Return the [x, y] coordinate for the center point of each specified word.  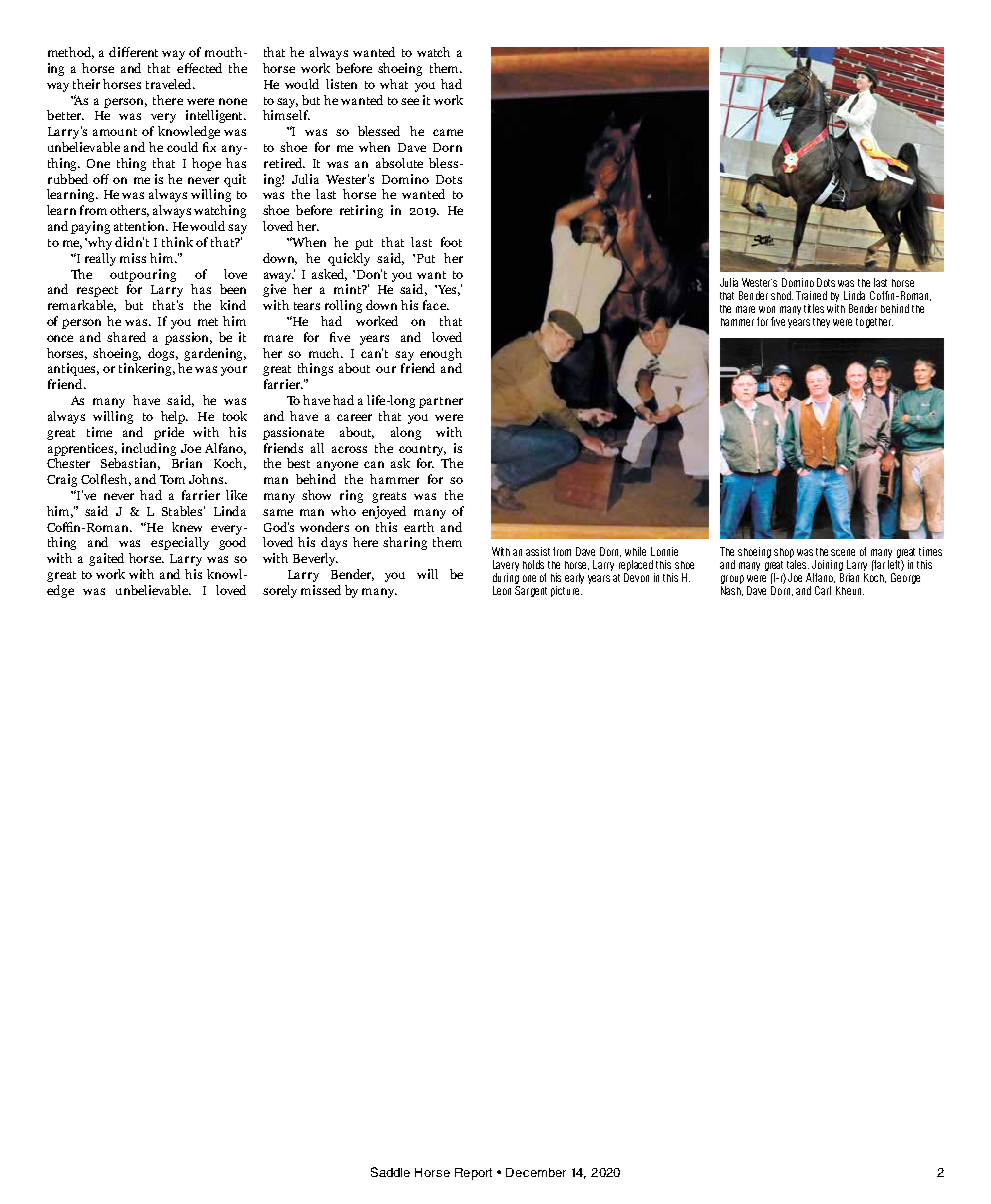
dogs [163, 354]
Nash [732, 591]
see [410, 101]
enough [441, 354]
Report [473, 1174]
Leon [502, 590]
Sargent [531, 590]
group [732, 579]
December [536, 1172]
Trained [811, 295]
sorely [280, 591]
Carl [823, 590]
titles [814, 308]
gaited [106, 559]
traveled [170, 84]
